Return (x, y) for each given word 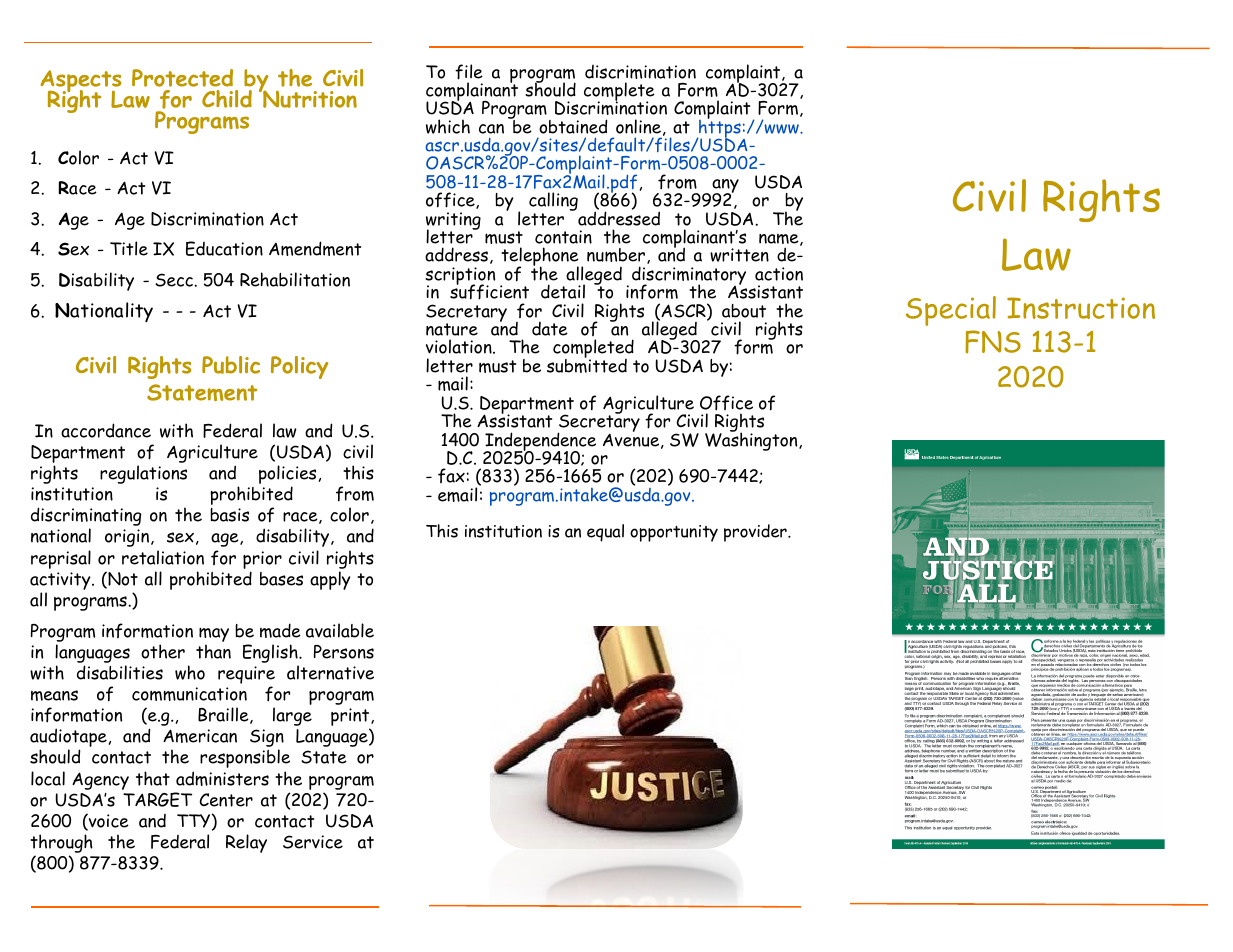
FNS (993, 341)
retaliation (163, 557)
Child (227, 99)
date (550, 329)
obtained (573, 126)
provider (756, 533)
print (351, 718)
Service (313, 842)
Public (231, 365)
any (724, 187)
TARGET (157, 799)
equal (605, 533)
